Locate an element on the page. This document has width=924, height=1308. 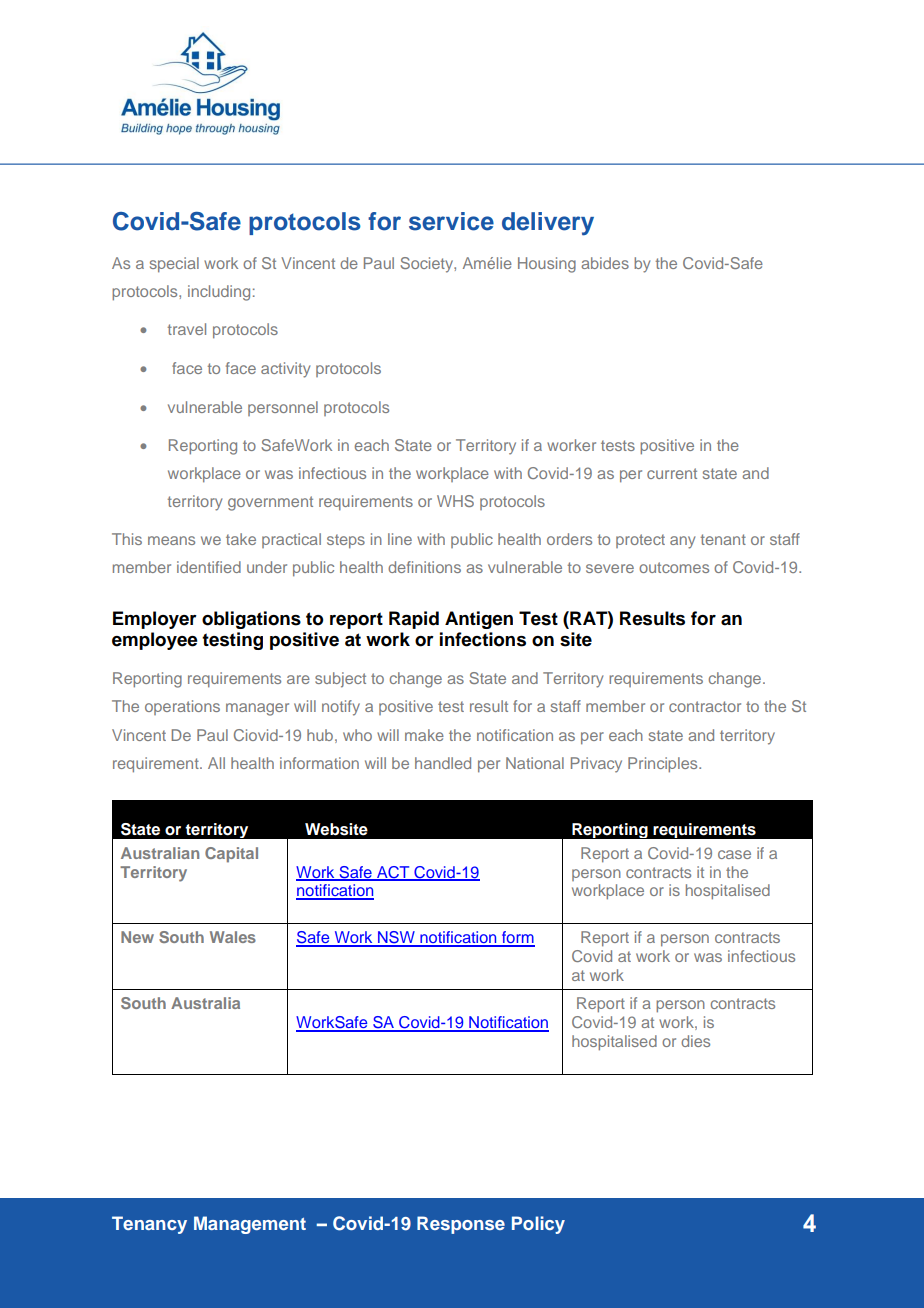
special is located at coordinates (174, 265).
